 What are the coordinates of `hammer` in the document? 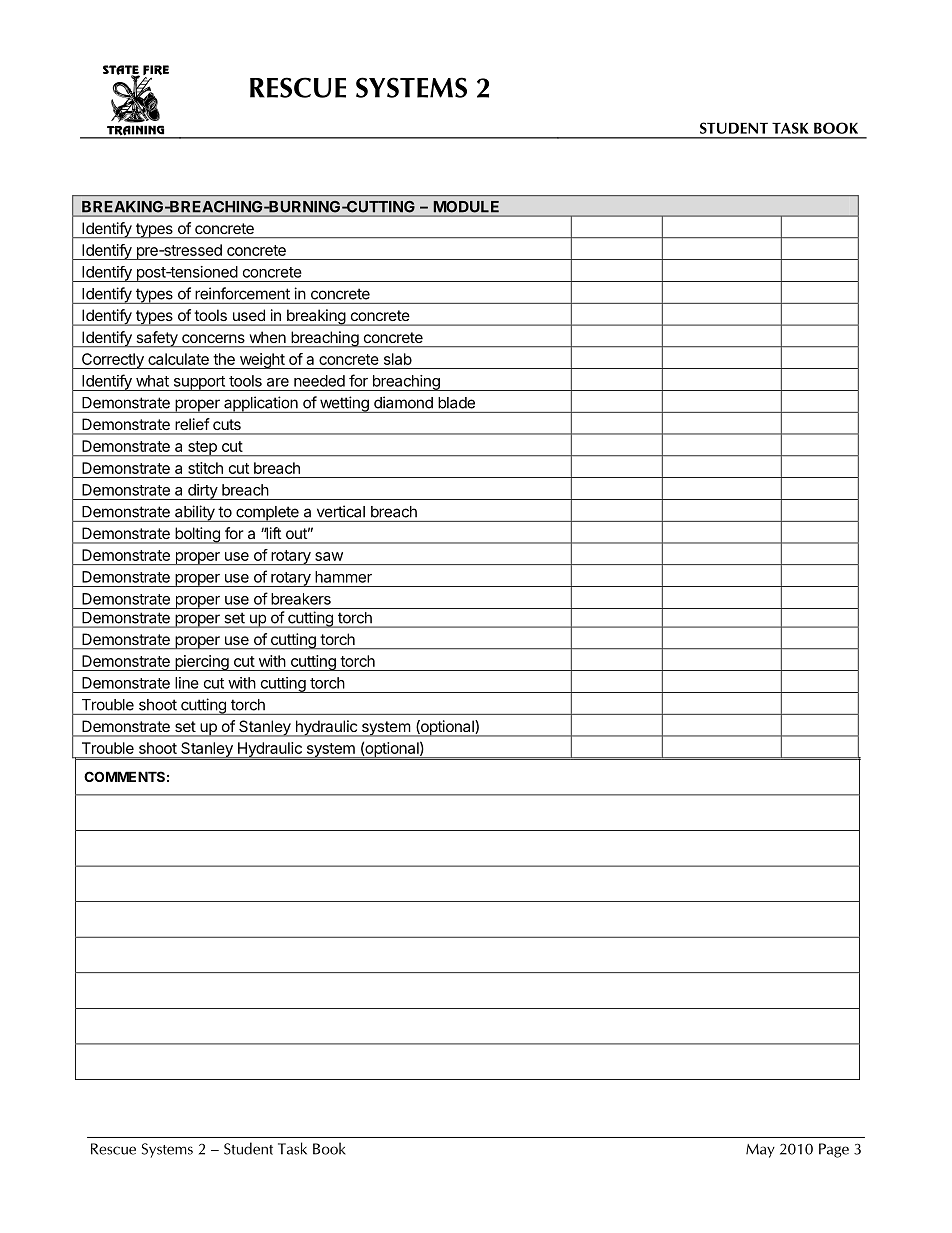 It's located at (343, 577).
